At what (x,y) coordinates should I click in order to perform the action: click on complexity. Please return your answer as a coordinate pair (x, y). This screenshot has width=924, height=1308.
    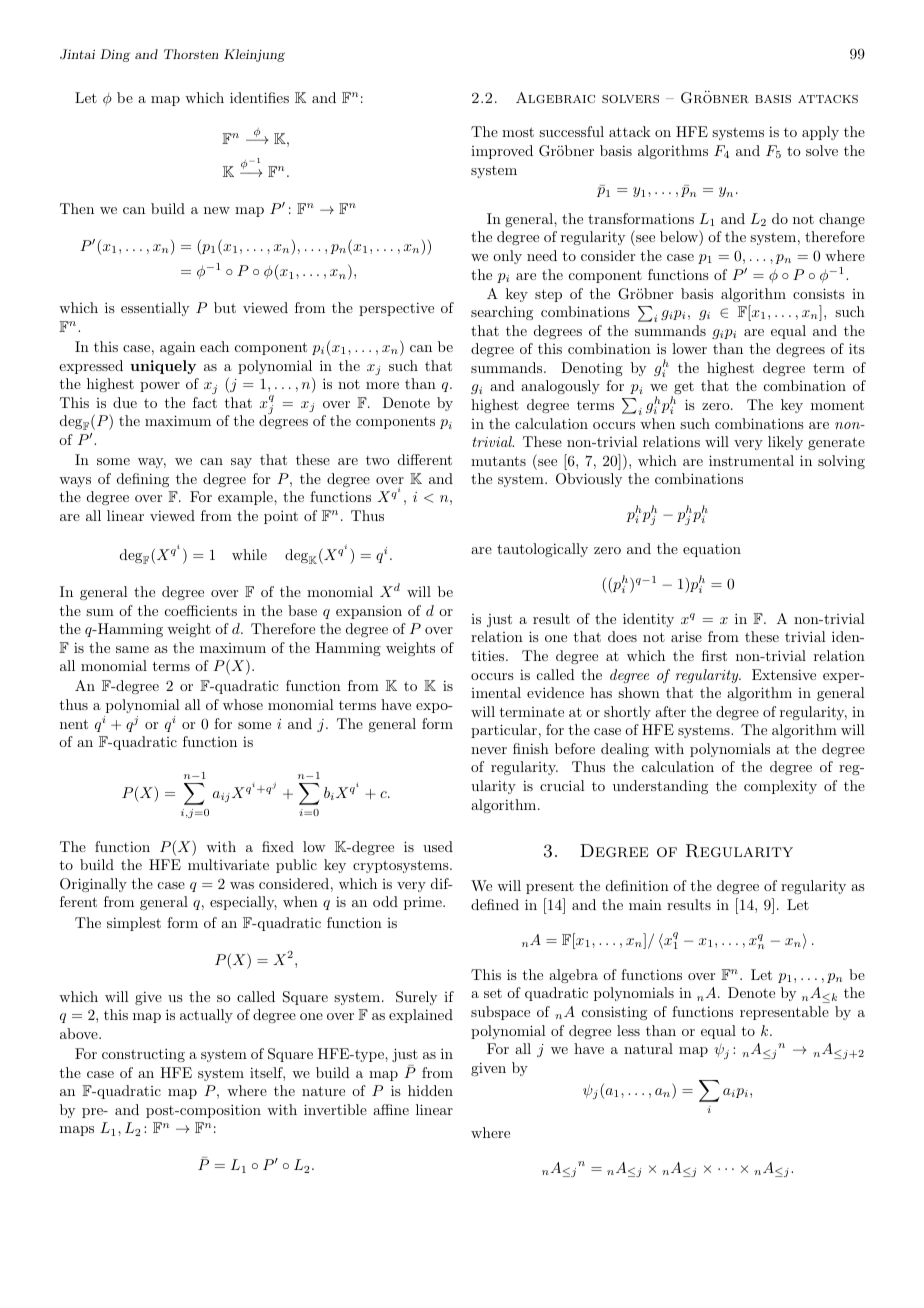
    Looking at the image, I should click on (780, 787).
